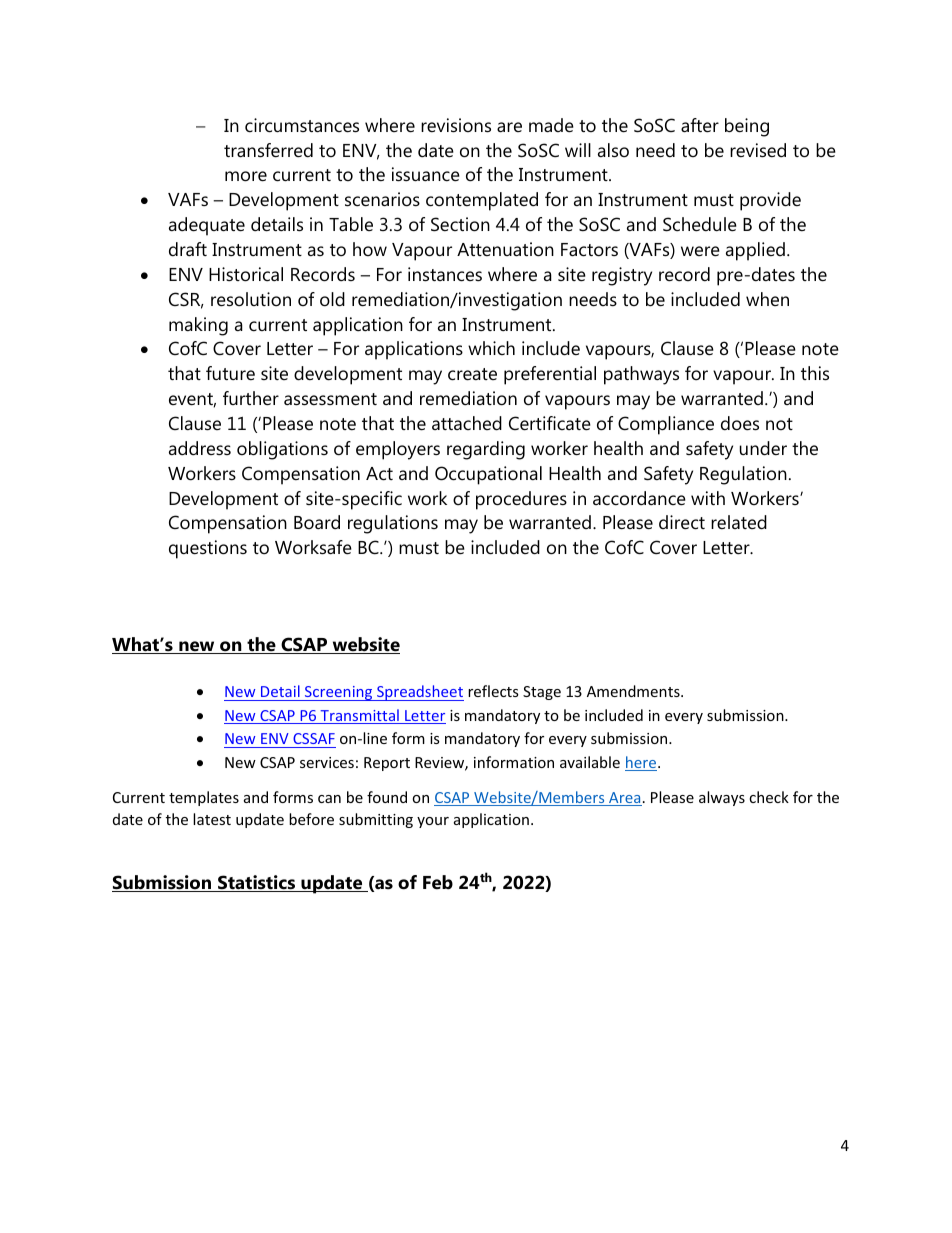  Describe the element at coordinates (758, 150) in the page. I see `revised` at that location.
